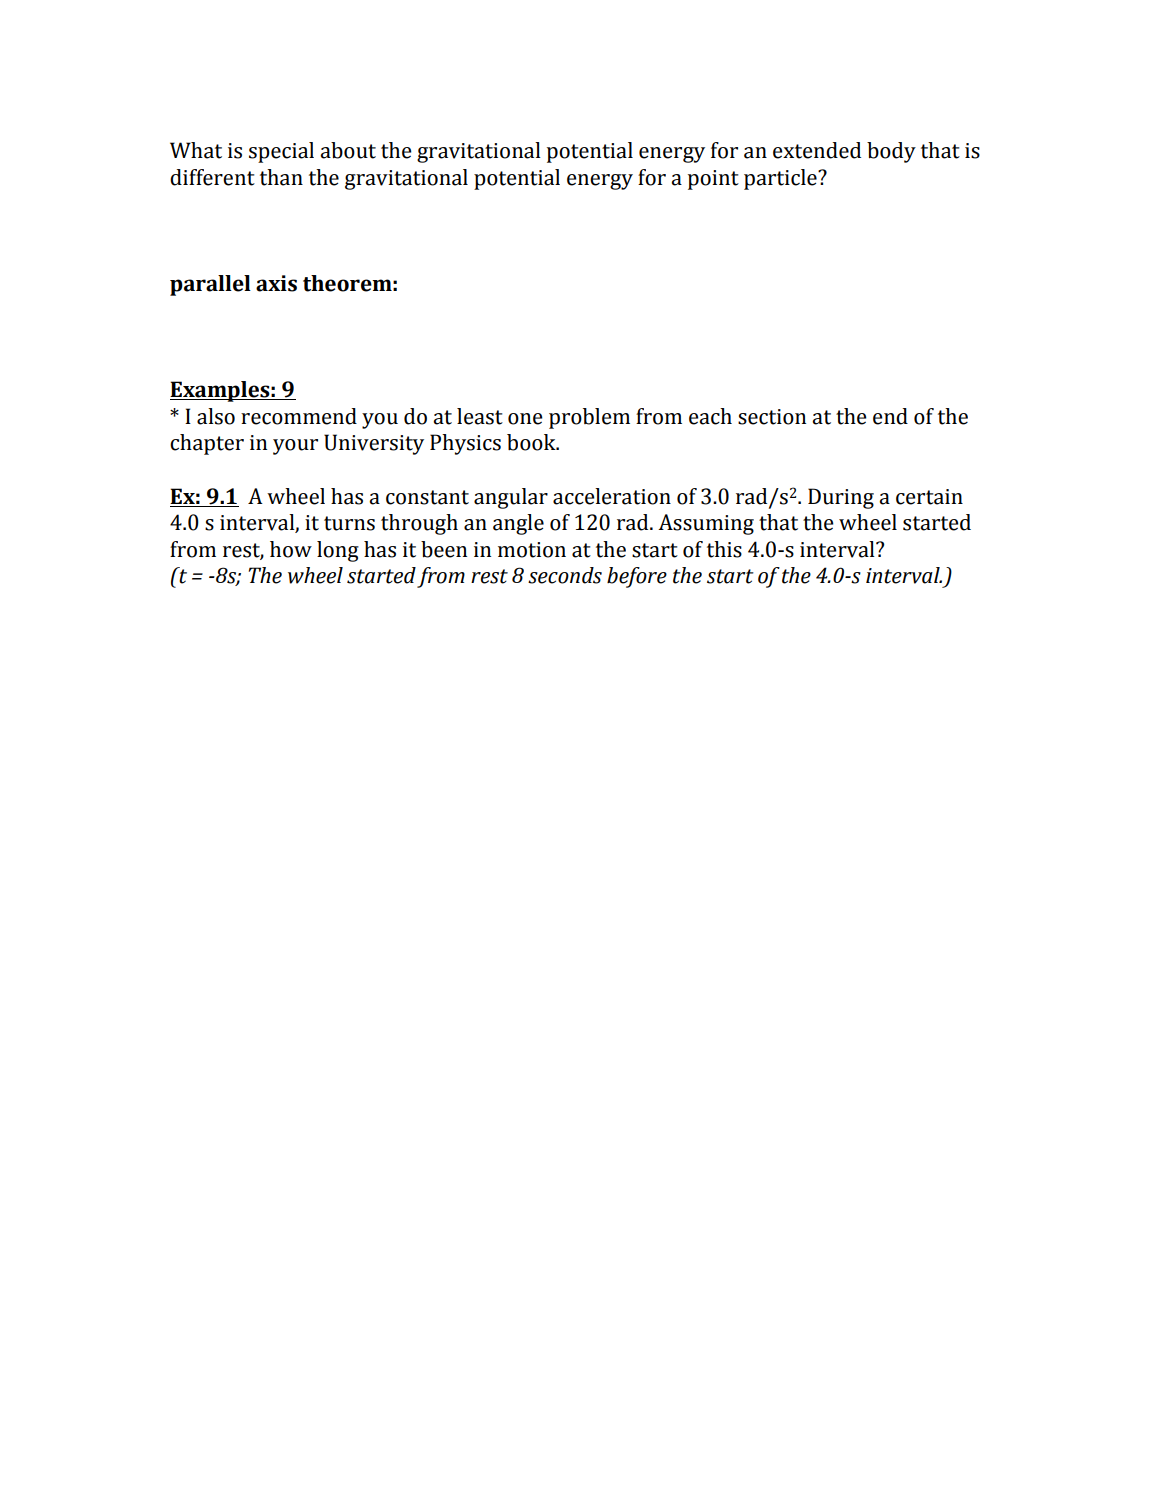 This screenshot has width=1157, height=1497. What do you see at coordinates (299, 416) in the screenshot?
I see `recommend` at bounding box center [299, 416].
